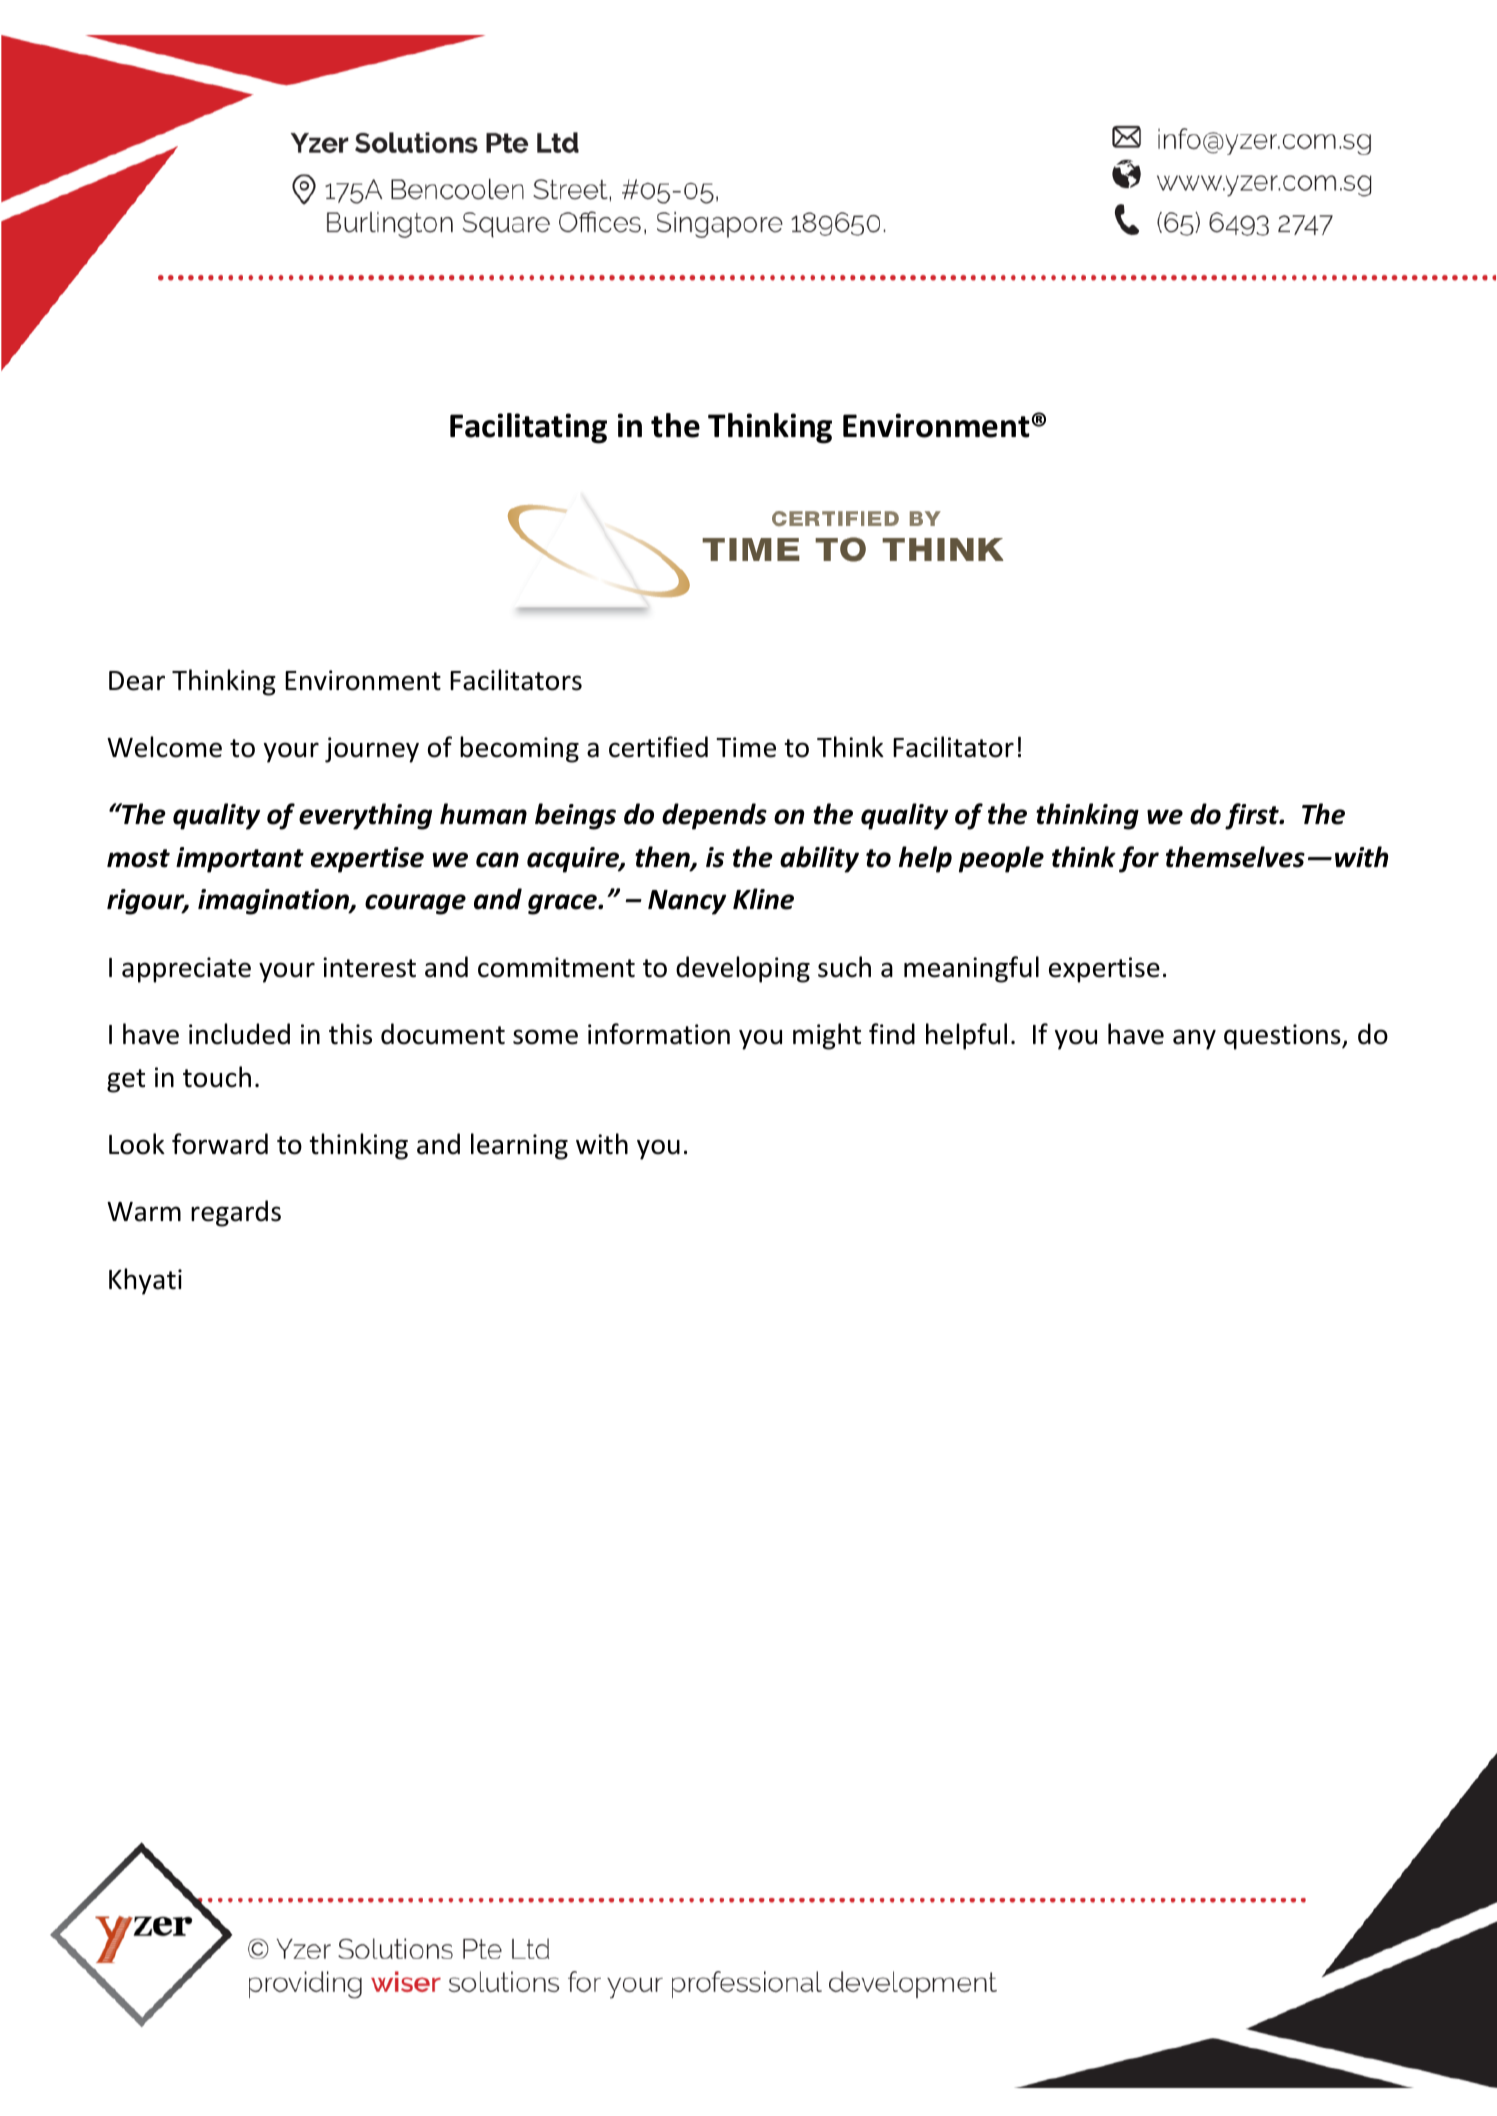  What do you see at coordinates (240, 860) in the page?
I see `important` at bounding box center [240, 860].
